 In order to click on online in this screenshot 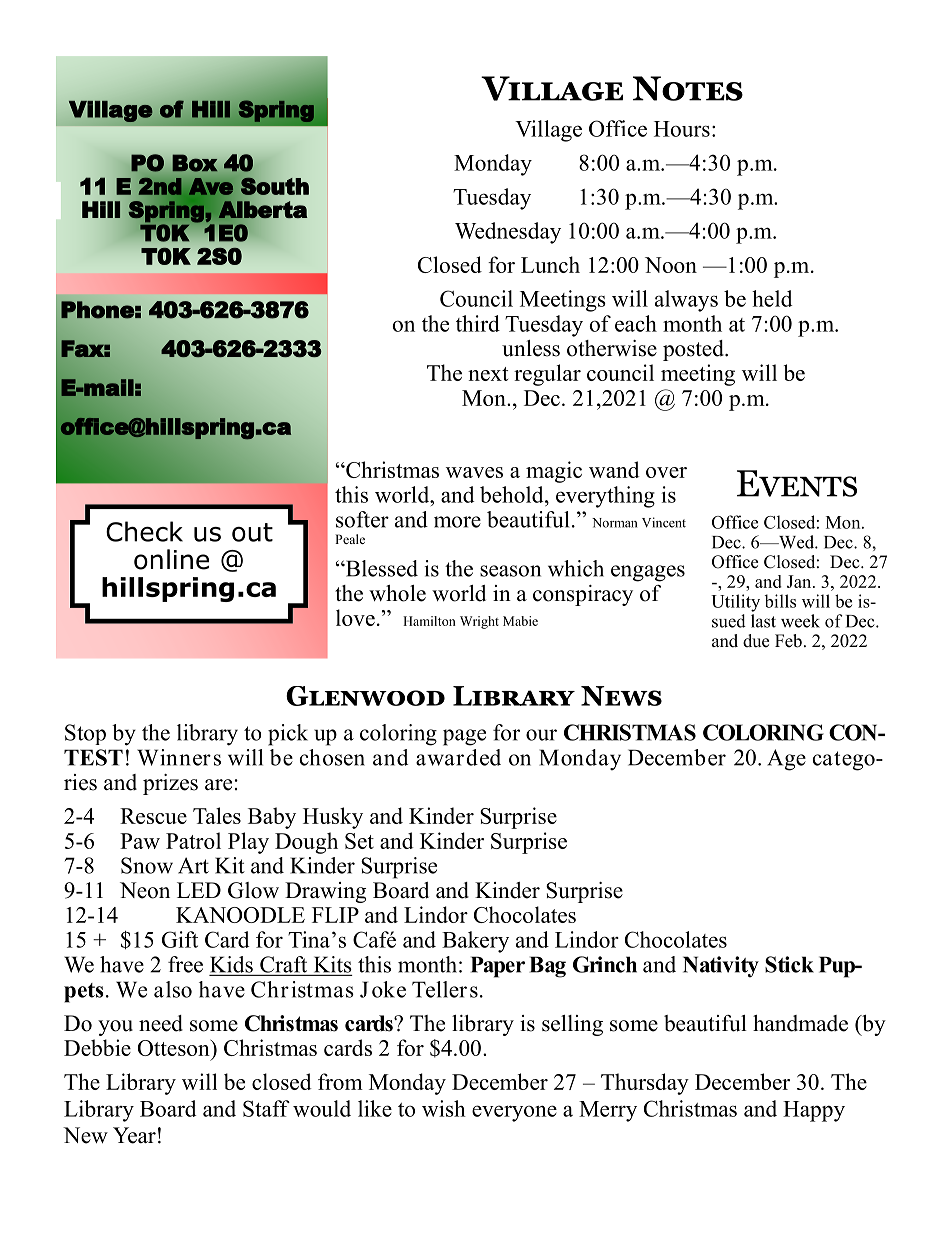, I will do `click(171, 559)`.
